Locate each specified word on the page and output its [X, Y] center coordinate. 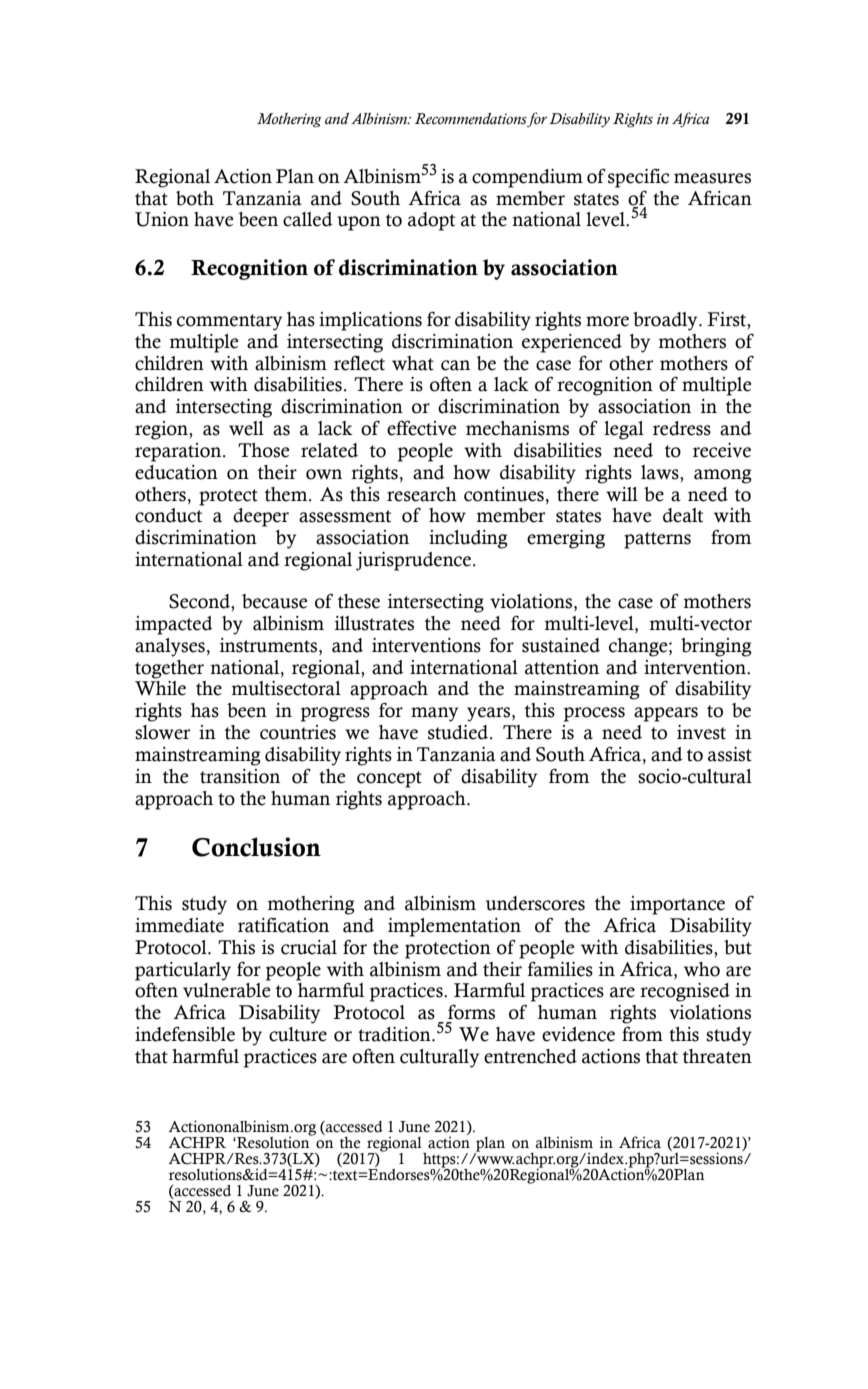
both [195, 198]
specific [638, 178]
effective [421, 428]
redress [682, 428]
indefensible [185, 1034]
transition [240, 776]
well [246, 428]
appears [666, 714]
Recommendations [471, 120]
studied [459, 732]
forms [471, 1012]
